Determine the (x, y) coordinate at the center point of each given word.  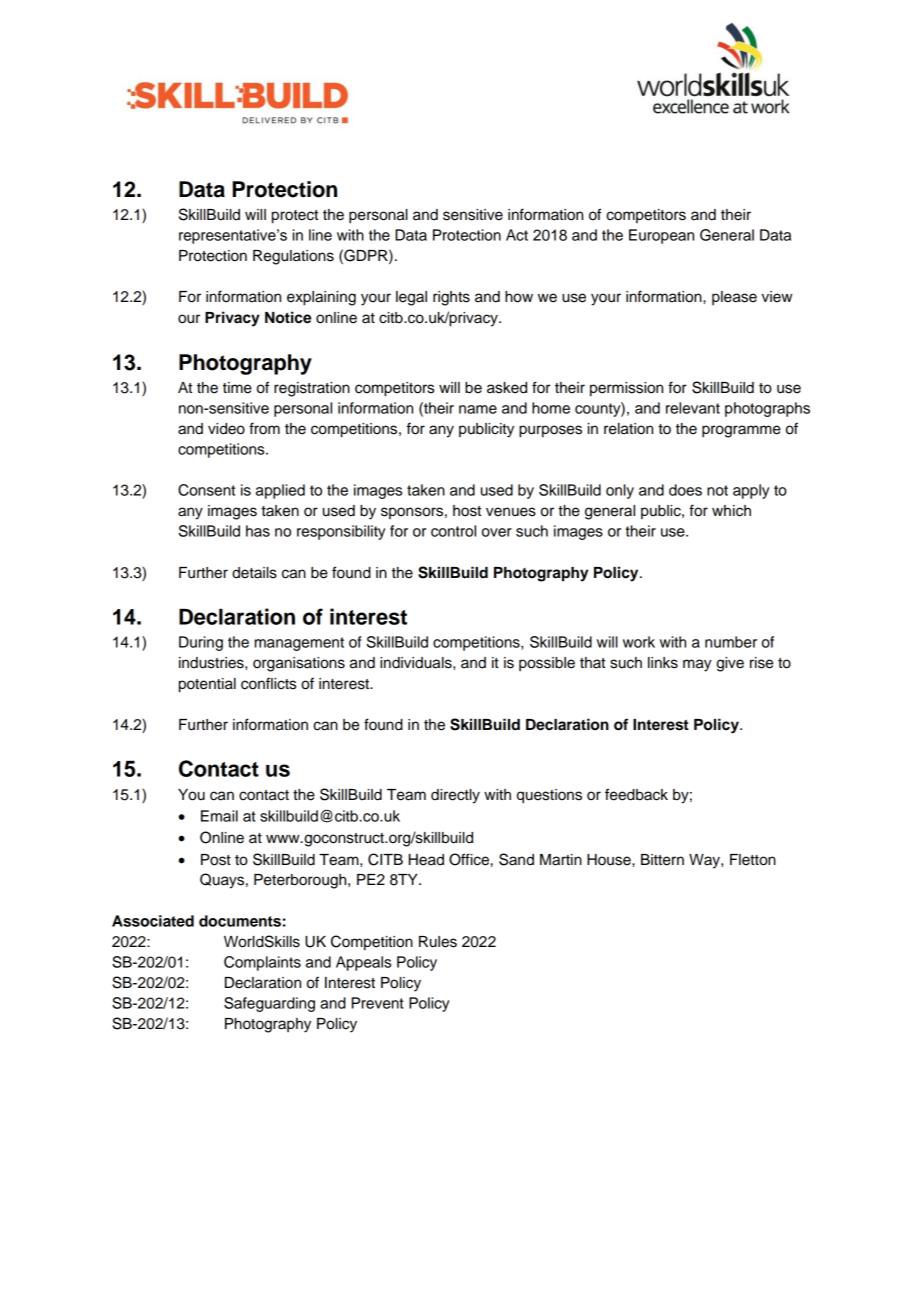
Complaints (262, 963)
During (201, 643)
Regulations (293, 257)
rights (451, 298)
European (661, 236)
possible (547, 664)
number (731, 642)
